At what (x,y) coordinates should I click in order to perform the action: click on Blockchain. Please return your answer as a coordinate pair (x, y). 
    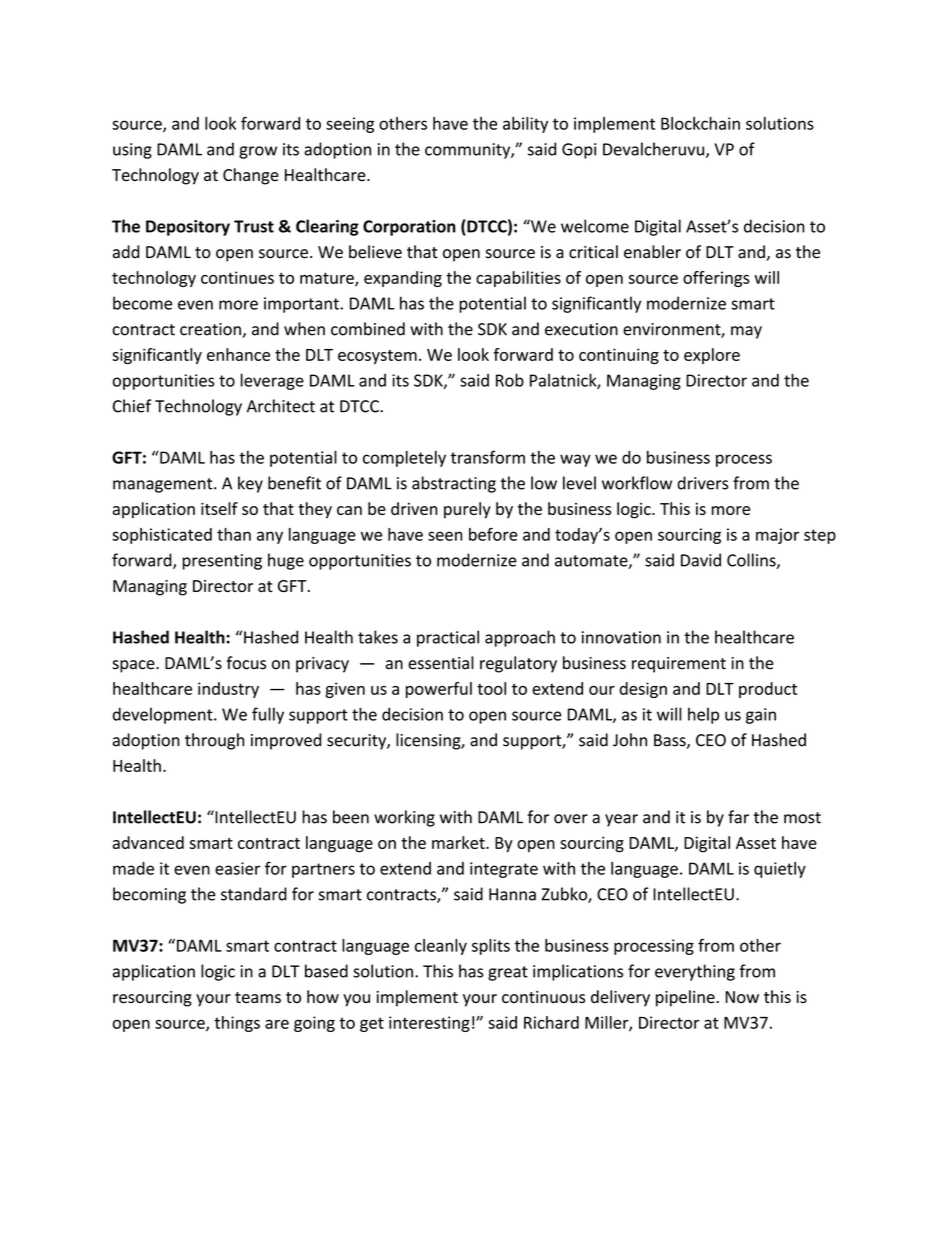
    Looking at the image, I should click on (700, 123).
